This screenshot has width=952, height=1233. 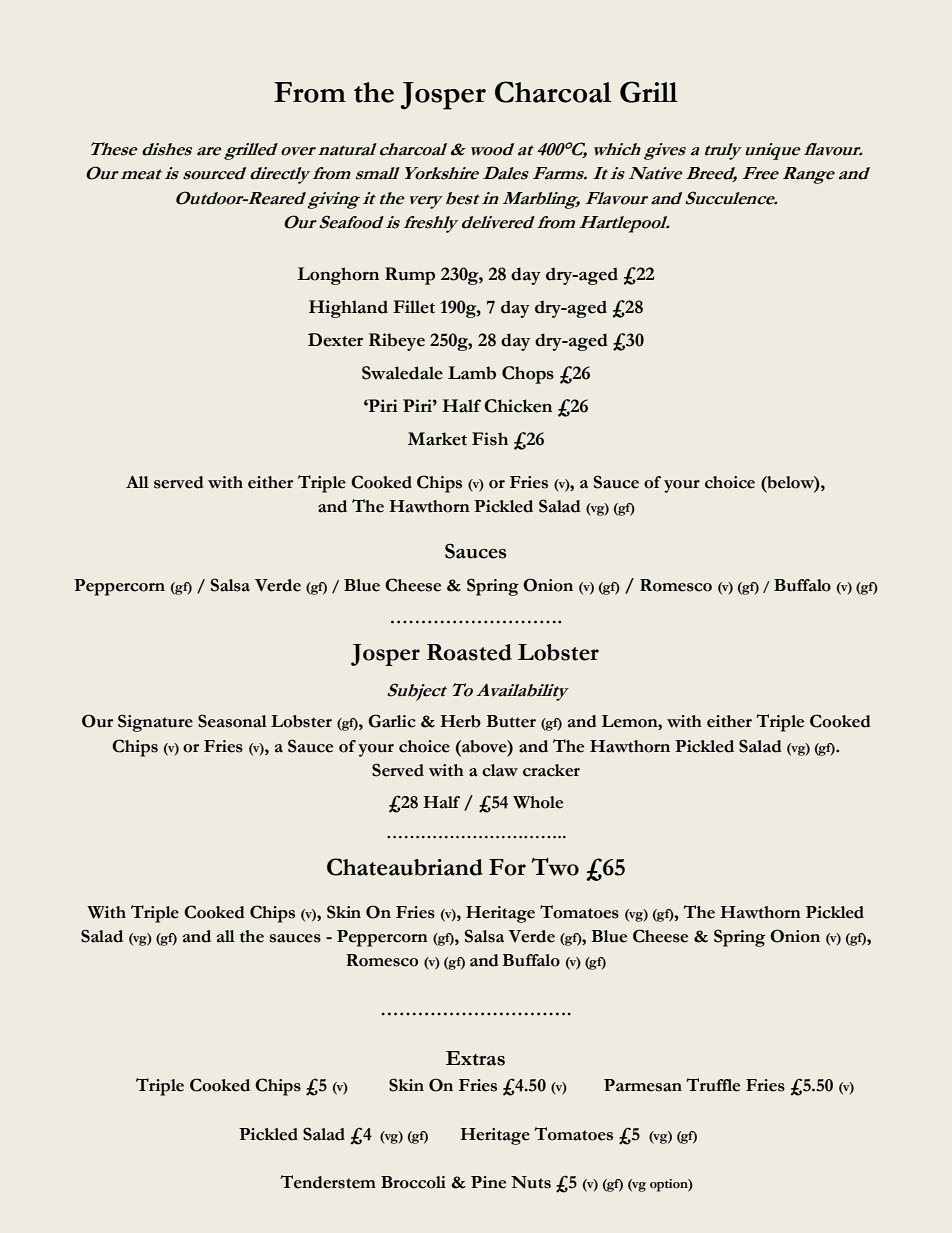 What do you see at coordinates (528, 375) in the screenshot?
I see `Chops` at bounding box center [528, 375].
